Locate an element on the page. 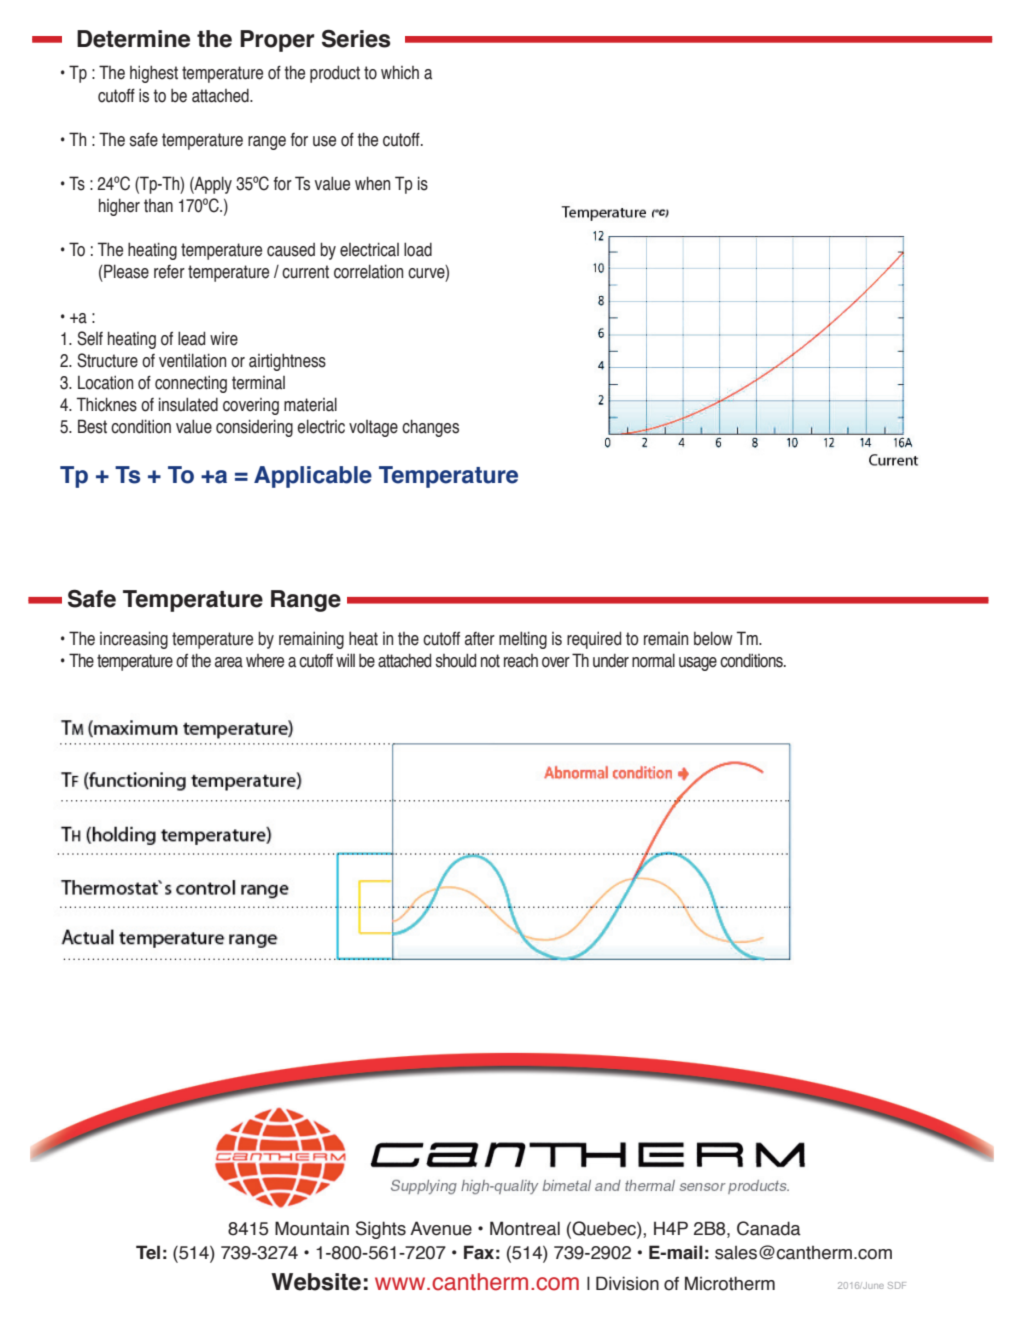 The width and height of the page is (1024, 1326). usage is located at coordinates (698, 664).
